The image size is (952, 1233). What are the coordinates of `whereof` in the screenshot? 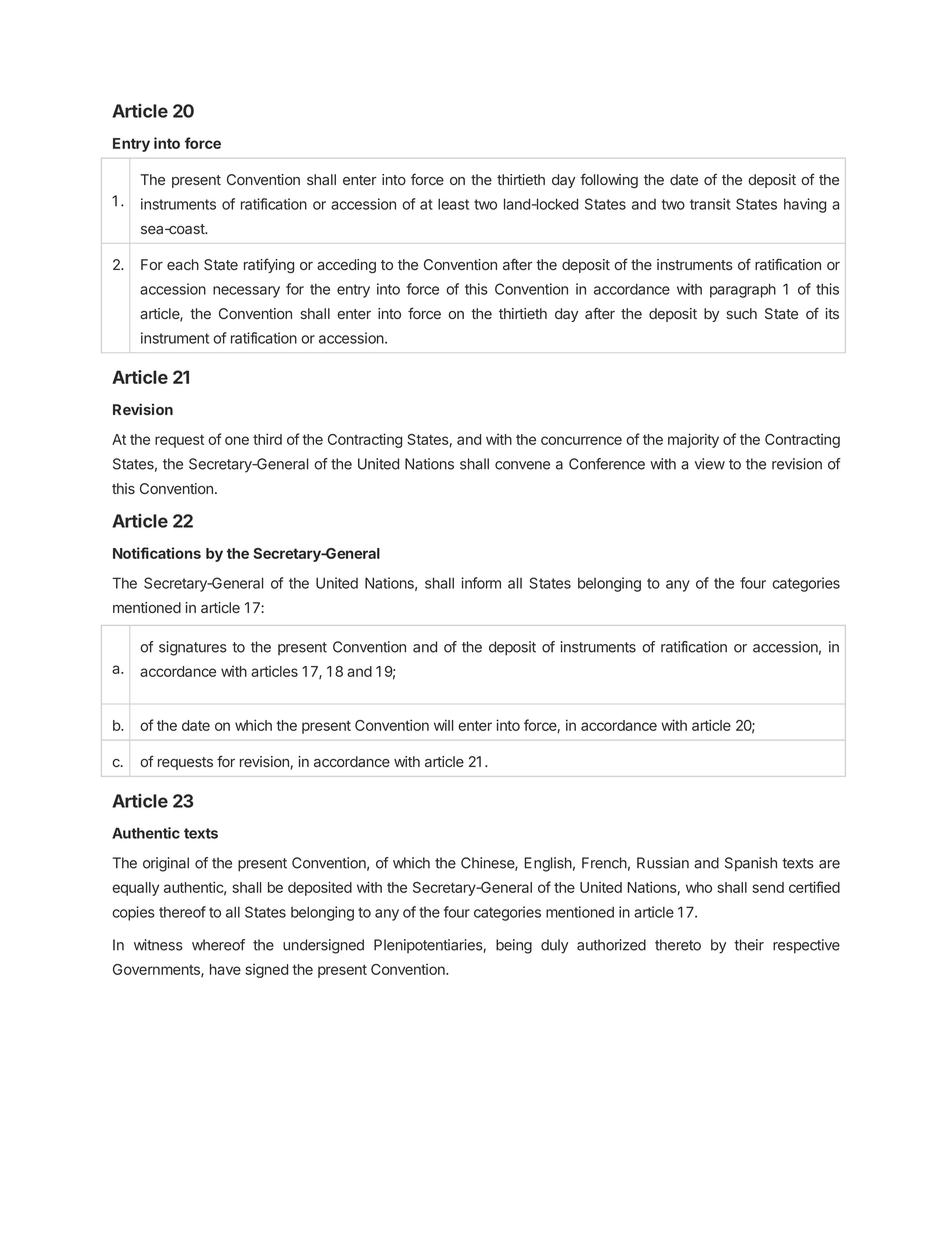 It's located at (218, 945).
